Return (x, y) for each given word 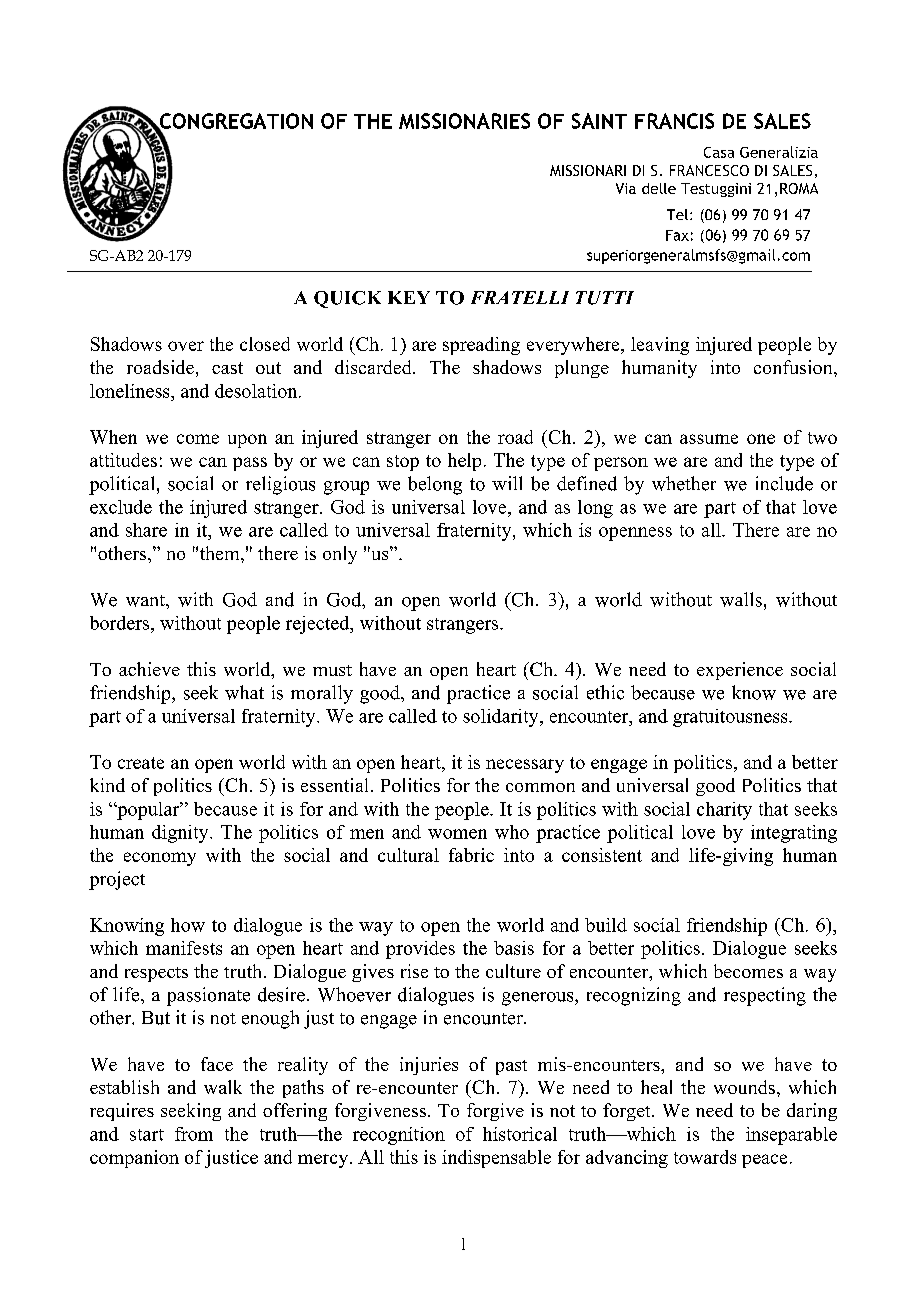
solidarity (502, 718)
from (194, 1134)
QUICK (347, 299)
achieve (149, 669)
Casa (719, 152)
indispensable (496, 1159)
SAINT (599, 121)
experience (740, 671)
